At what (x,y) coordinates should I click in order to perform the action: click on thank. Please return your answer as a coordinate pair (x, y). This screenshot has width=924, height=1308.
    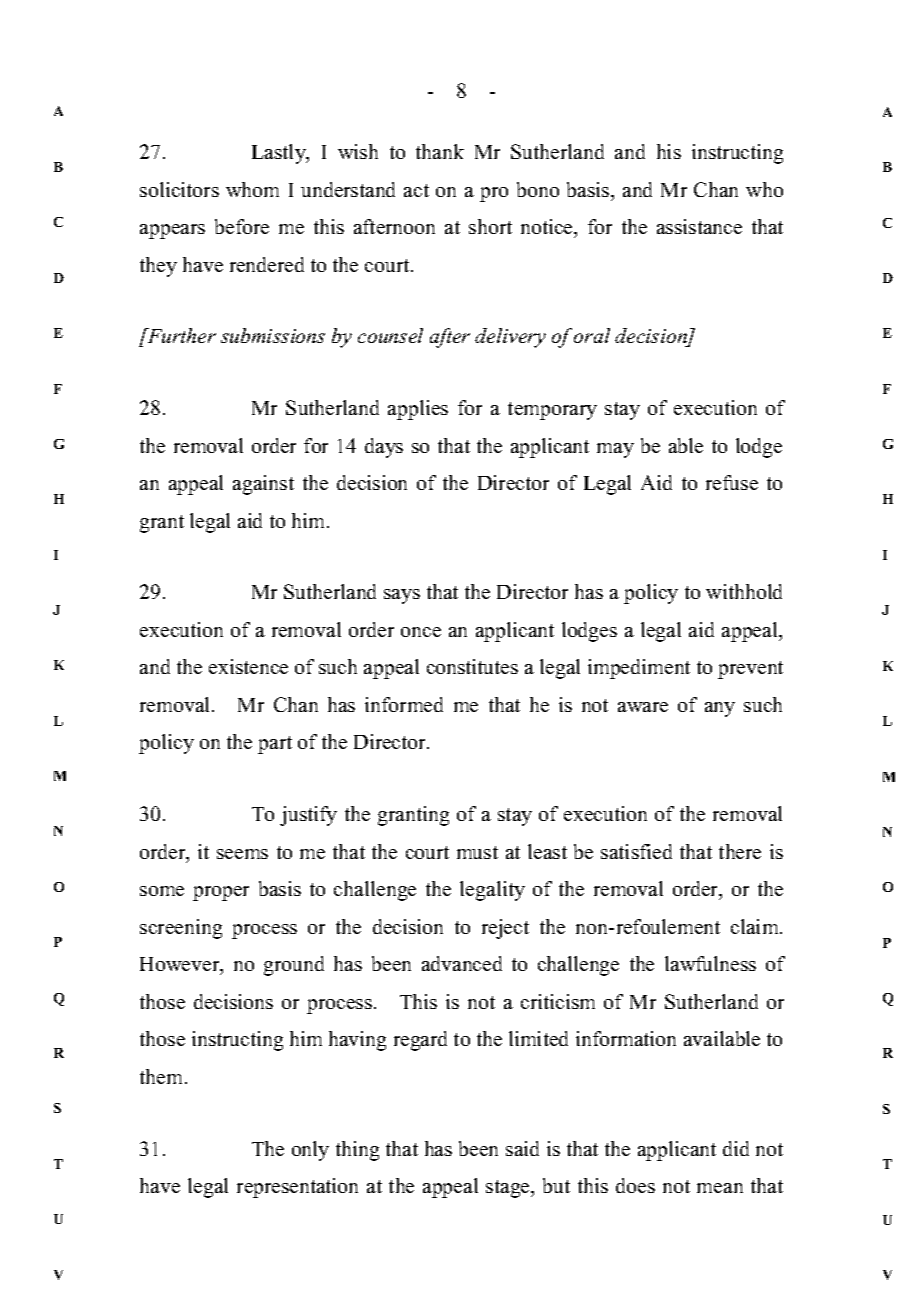
    Looking at the image, I should click on (440, 151).
